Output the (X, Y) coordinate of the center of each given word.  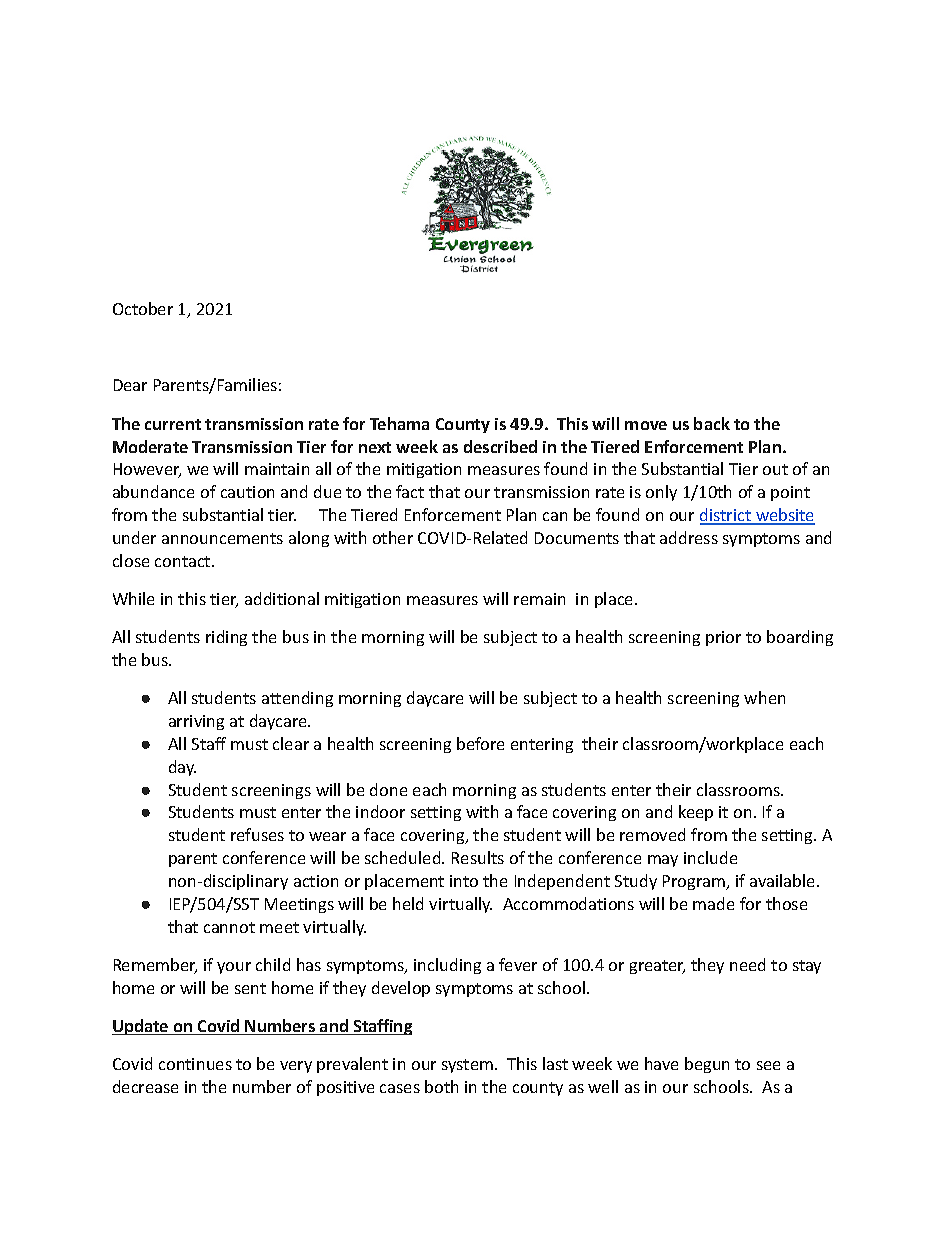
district (727, 516)
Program (695, 882)
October (143, 308)
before (480, 743)
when (764, 697)
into (464, 881)
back (712, 423)
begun (707, 1065)
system (467, 1066)
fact (410, 491)
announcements (222, 538)
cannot (229, 927)
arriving (196, 722)
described (500, 446)
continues (195, 1064)
